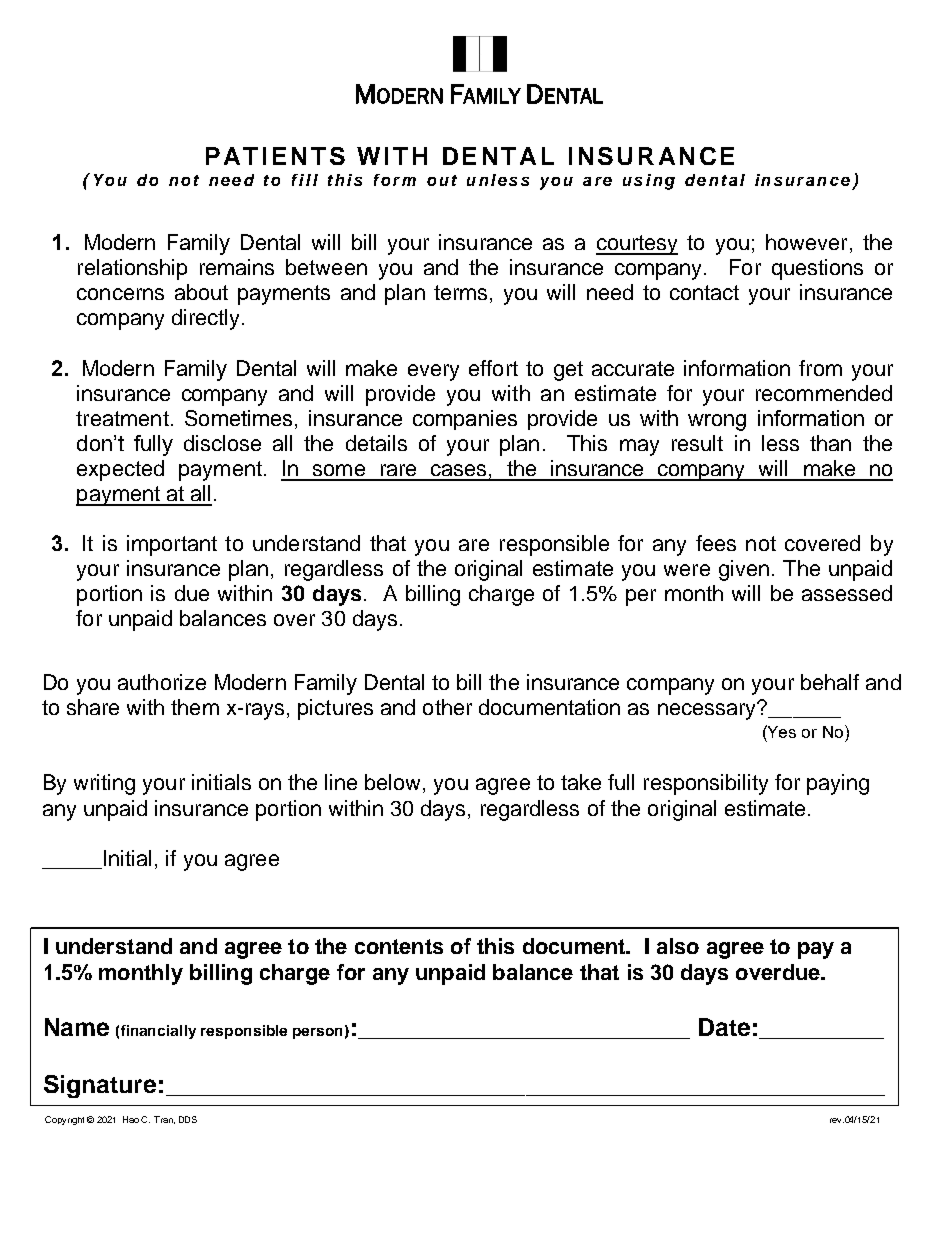 Image resolution: width=952 pixels, height=1233 pixels. Describe the element at coordinates (132, 269) in the image. I see `relationship` at that location.
